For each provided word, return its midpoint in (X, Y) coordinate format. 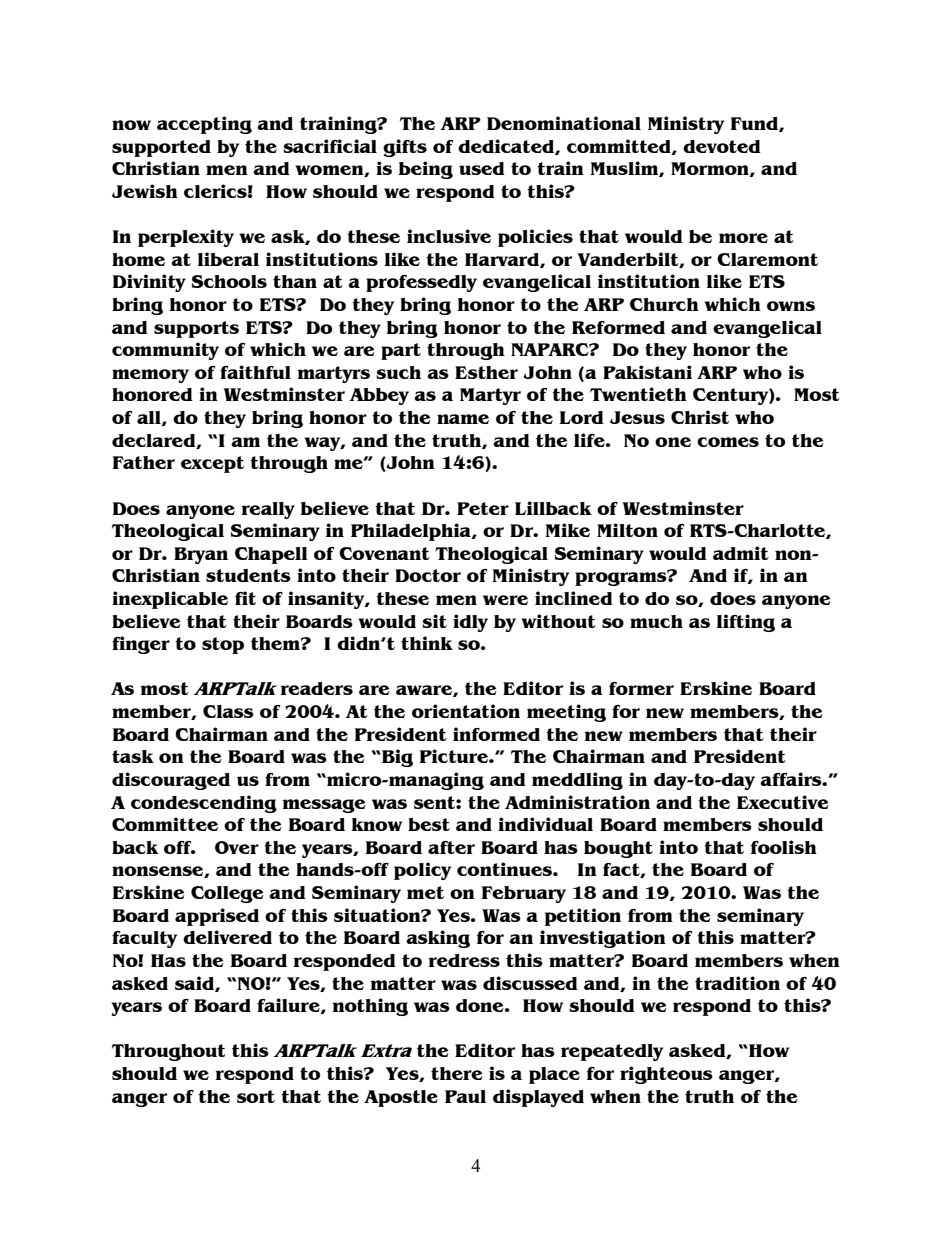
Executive (783, 802)
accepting (204, 125)
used (482, 168)
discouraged (171, 781)
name (463, 419)
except (212, 464)
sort (256, 1096)
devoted (722, 146)
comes (728, 442)
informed (496, 734)
